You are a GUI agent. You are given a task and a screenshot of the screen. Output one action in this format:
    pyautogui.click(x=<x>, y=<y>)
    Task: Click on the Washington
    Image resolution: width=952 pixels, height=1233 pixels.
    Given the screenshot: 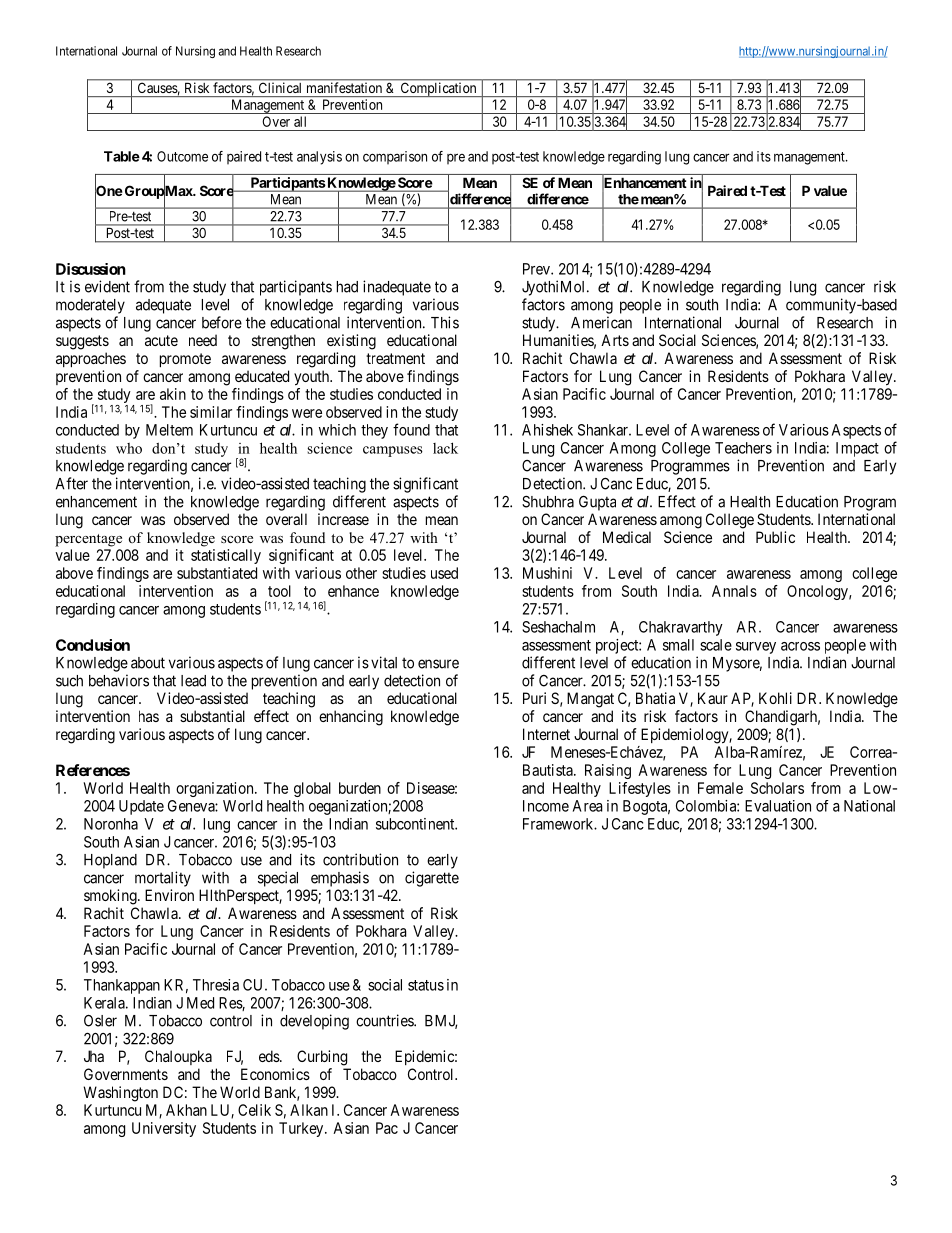 What is the action you would take?
    pyautogui.click(x=120, y=1094)
